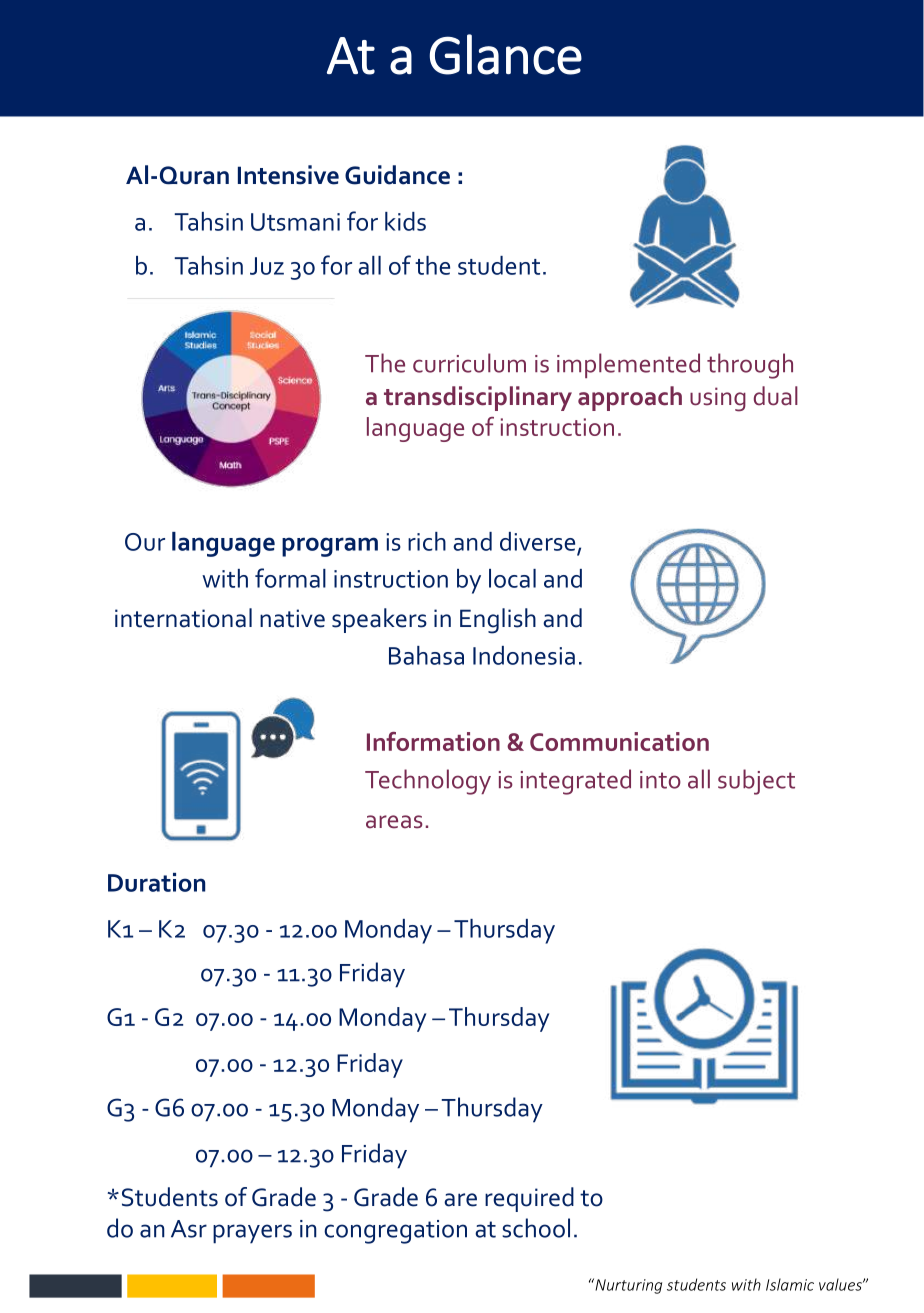 Image resolution: width=924 pixels, height=1313 pixels. Describe the element at coordinates (750, 366) in the screenshot. I see `through` at that location.
